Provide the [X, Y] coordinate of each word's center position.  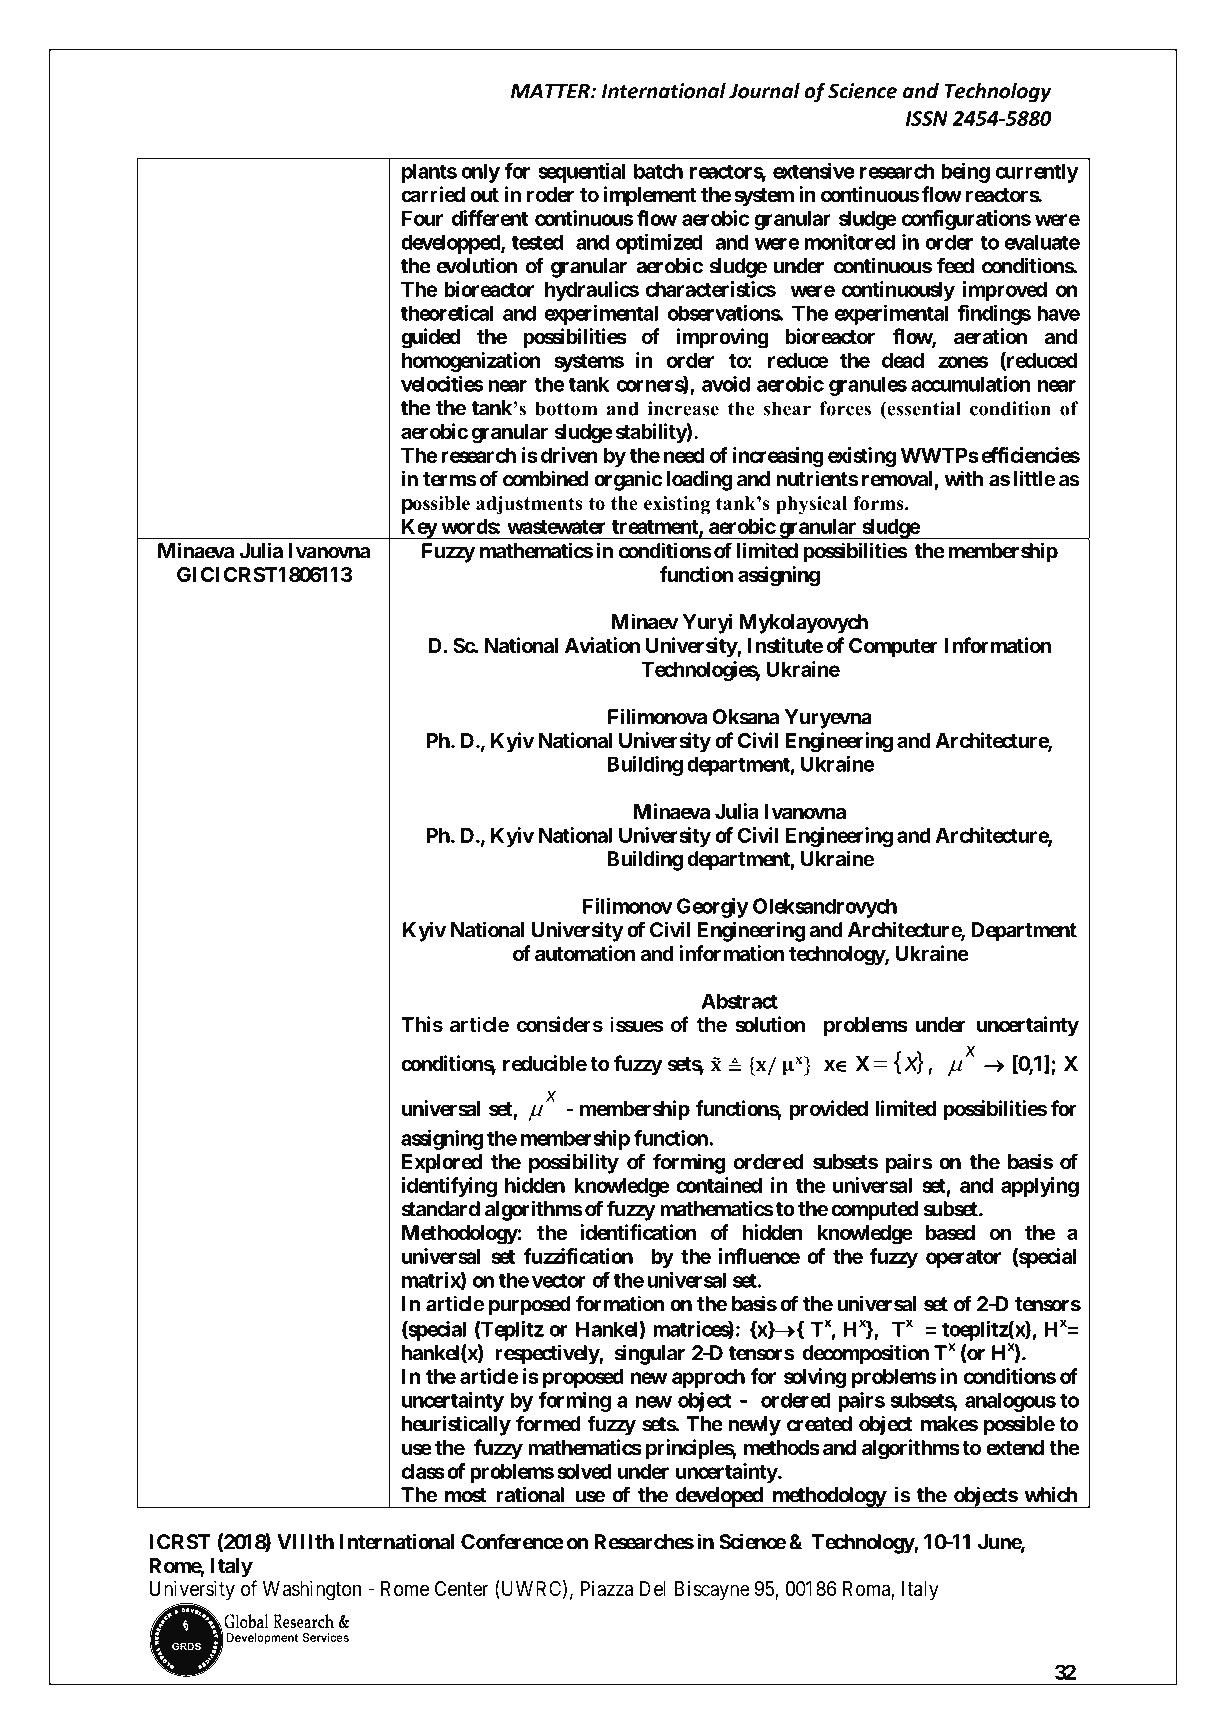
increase [683, 408]
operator [963, 1259]
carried [433, 194]
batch [658, 171]
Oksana [745, 717]
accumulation [970, 384]
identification [638, 1232]
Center [461, 1588]
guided [430, 338]
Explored [442, 1164]
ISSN [927, 118]
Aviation [602, 645]
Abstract [739, 1001]
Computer [893, 647]
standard [440, 1209]
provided [828, 1110]
